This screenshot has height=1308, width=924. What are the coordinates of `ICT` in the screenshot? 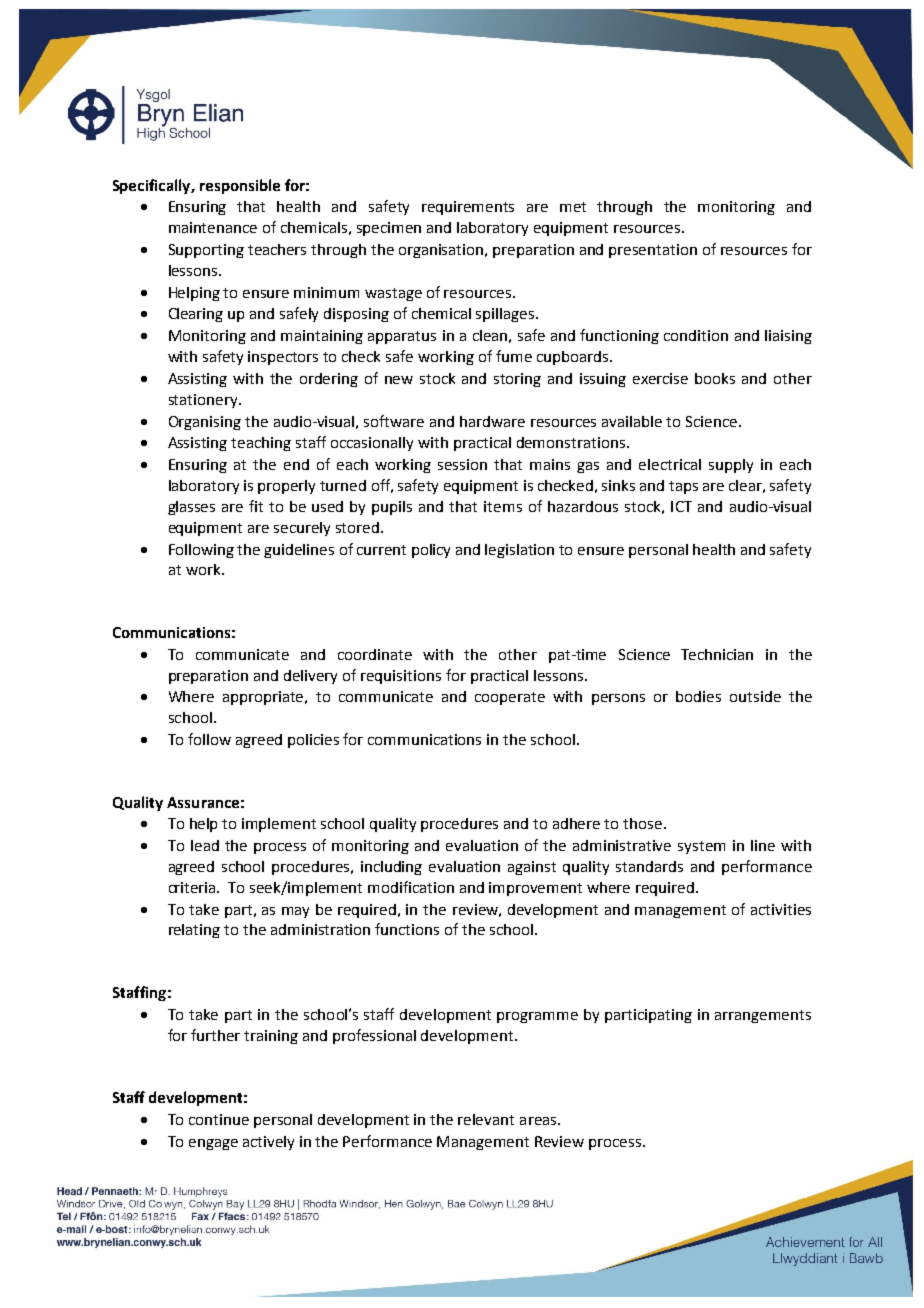 It's located at (681, 506).
